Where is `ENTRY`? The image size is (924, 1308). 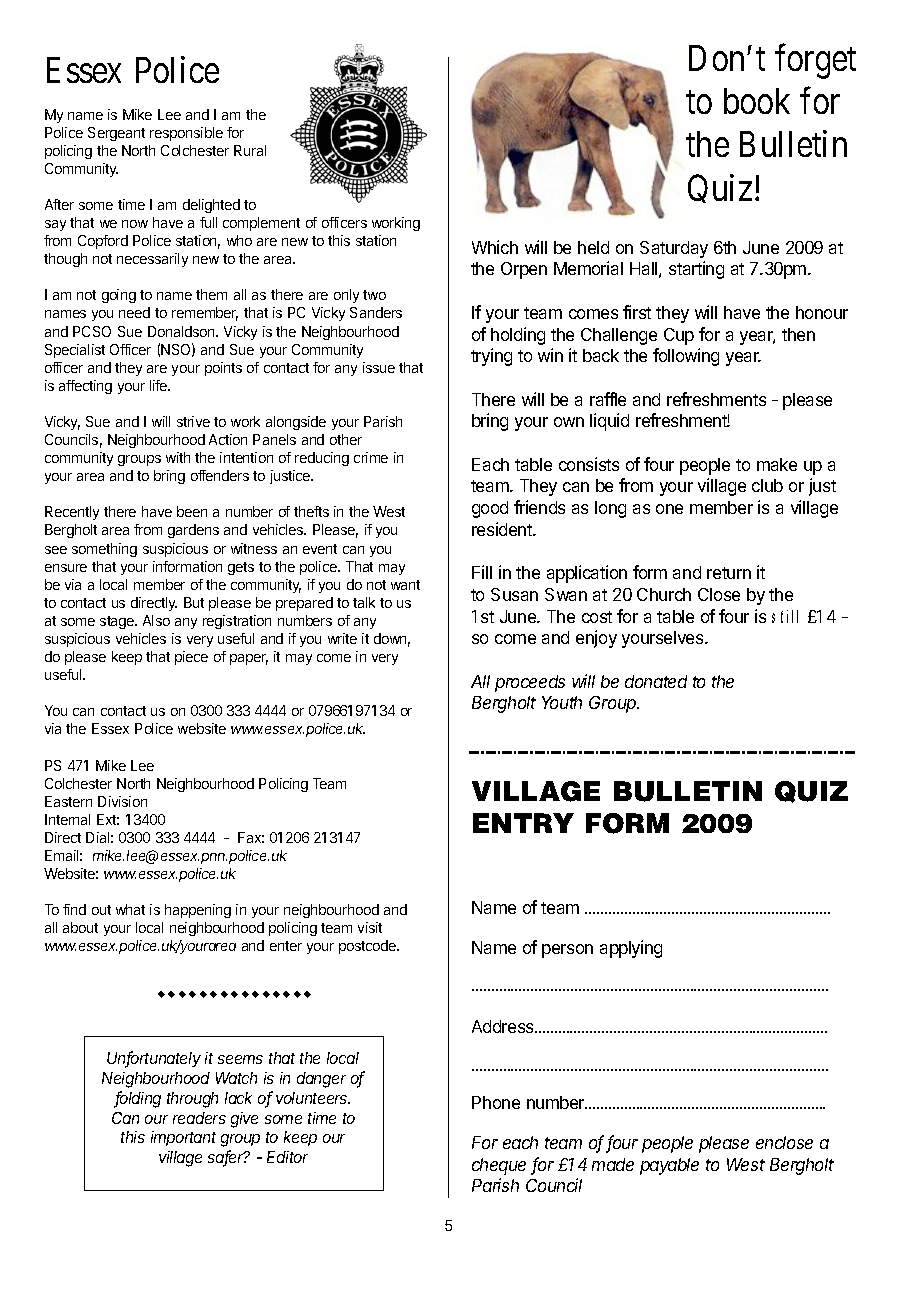
ENTRY is located at coordinates (523, 823).
